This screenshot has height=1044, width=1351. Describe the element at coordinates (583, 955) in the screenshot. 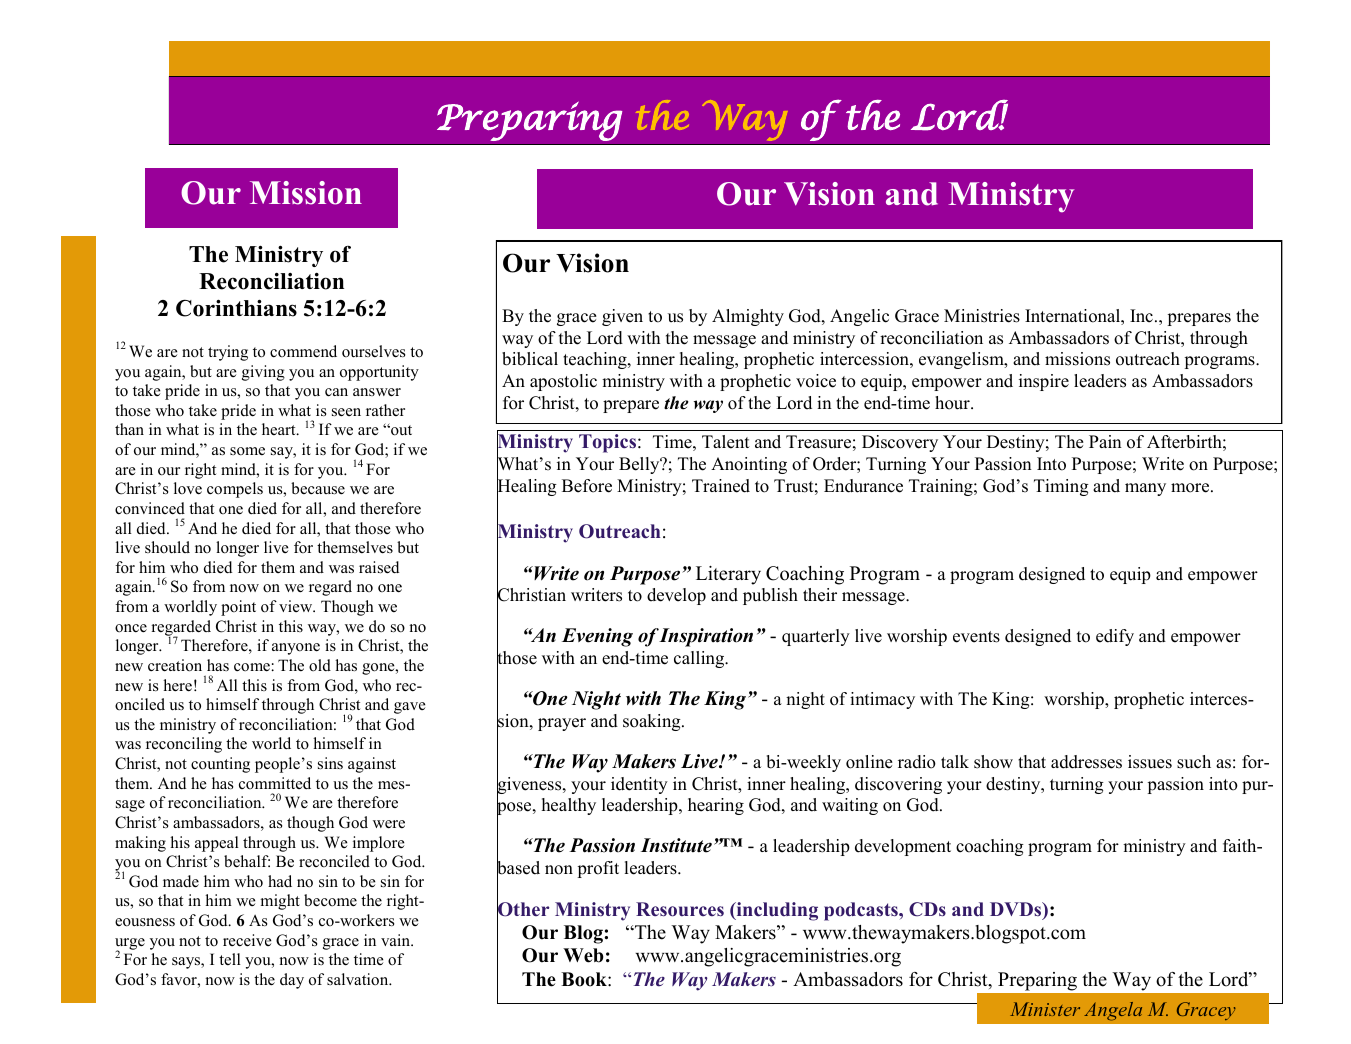

I see `Web` at that location.
